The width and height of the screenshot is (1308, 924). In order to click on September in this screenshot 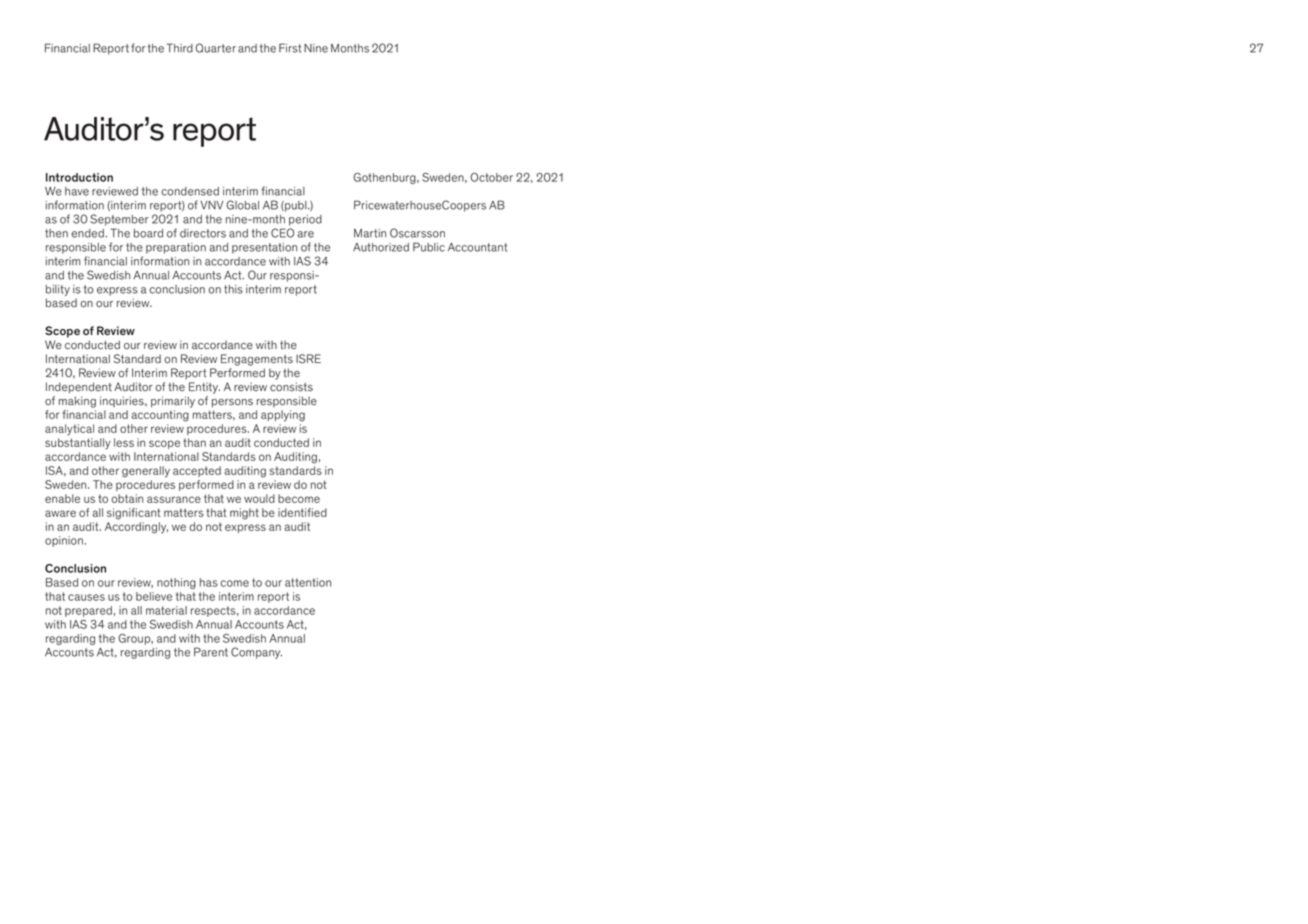, I will do `click(119, 220)`.
